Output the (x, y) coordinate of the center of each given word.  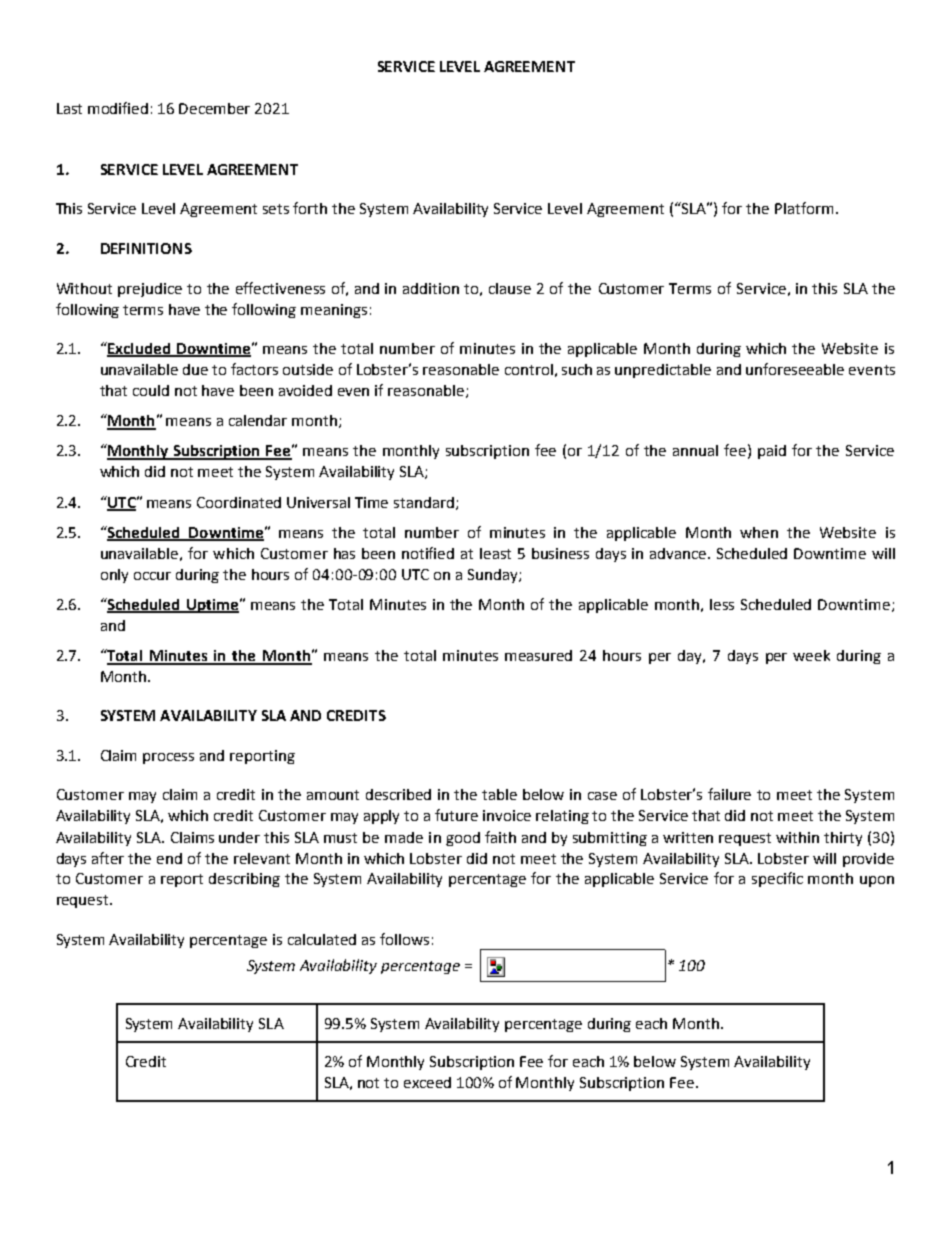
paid (772, 452)
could (151, 390)
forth (310, 208)
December (214, 108)
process (168, 758)
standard (425, 503)
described (398, 794)
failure (729, 794)
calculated (322, 939)
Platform (804, 208)
